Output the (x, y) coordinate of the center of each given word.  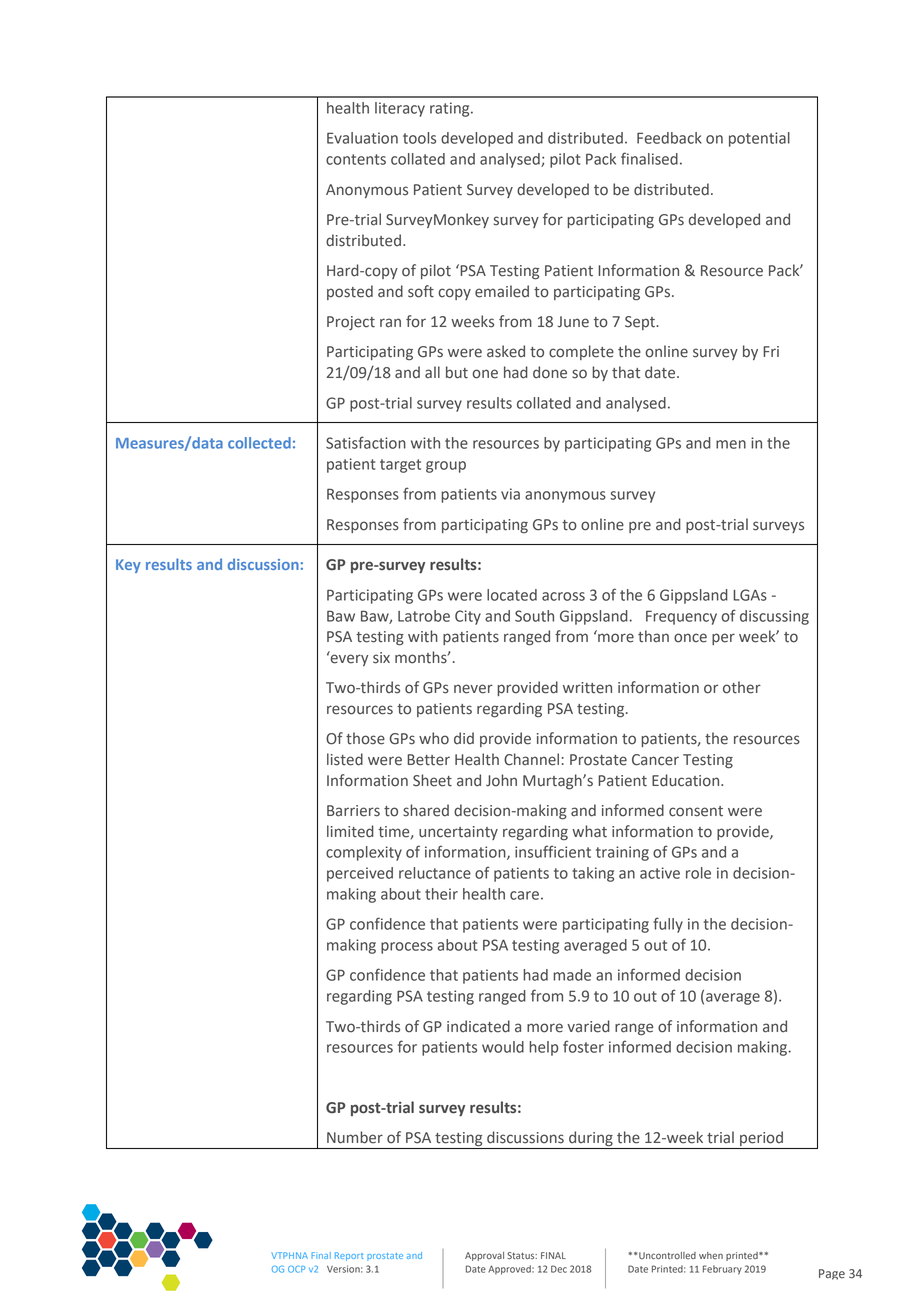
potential (759, 139)
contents (356, 159)
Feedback (669, 138)
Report (349, 1256)
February (722, 1270)
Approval (484, 1256)
